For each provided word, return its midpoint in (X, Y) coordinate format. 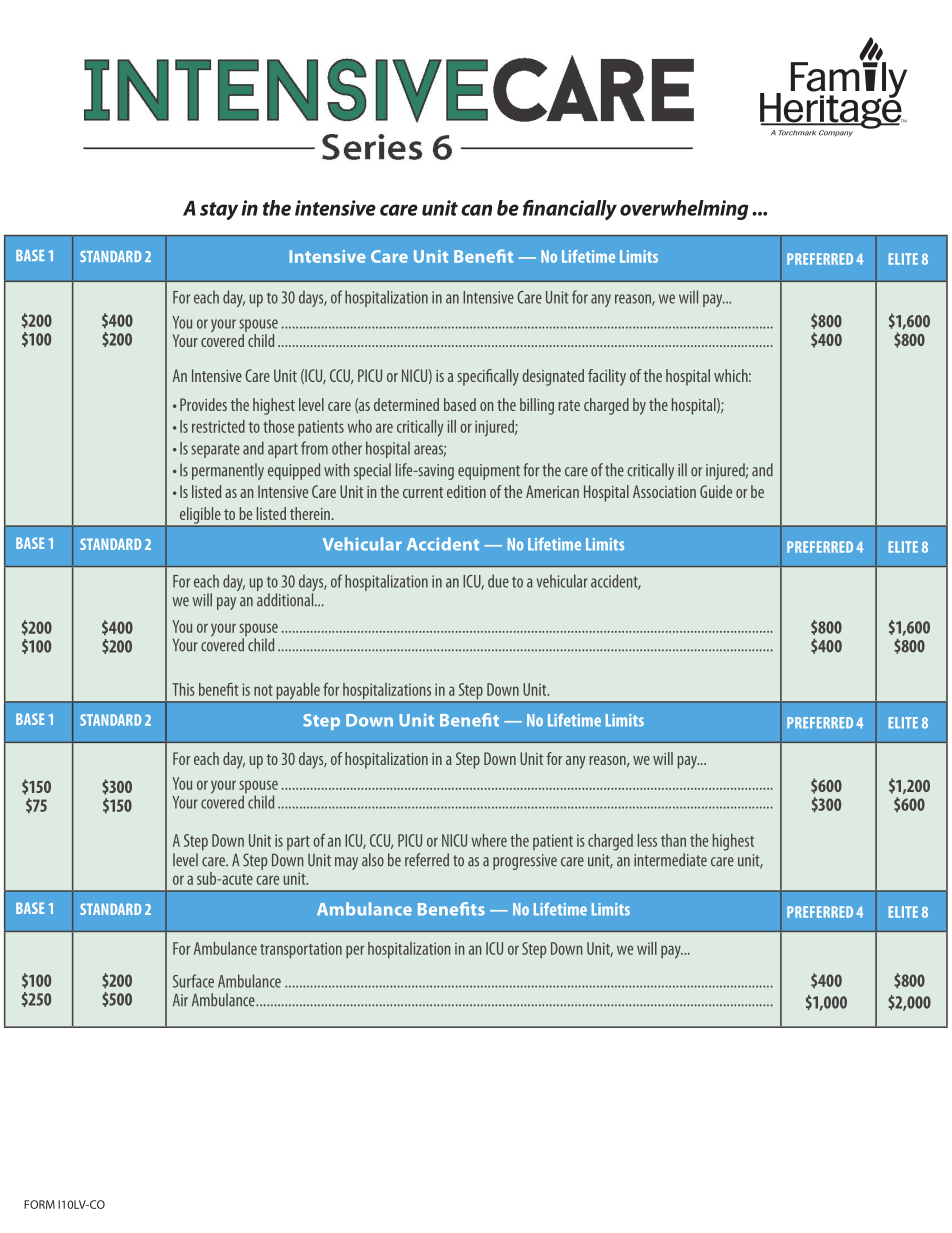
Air (180, 999)
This (183, 689)
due (498, 581)
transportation (301, 950)
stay (219, 211)
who (359, 426)
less (647, 840)
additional (286, 600)
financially (570, 210)
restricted (218, 426)
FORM (39, 1204)
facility (607, 377)
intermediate (670, 860)
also (373, 860)
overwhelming (684, 210)
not (263, 690)
